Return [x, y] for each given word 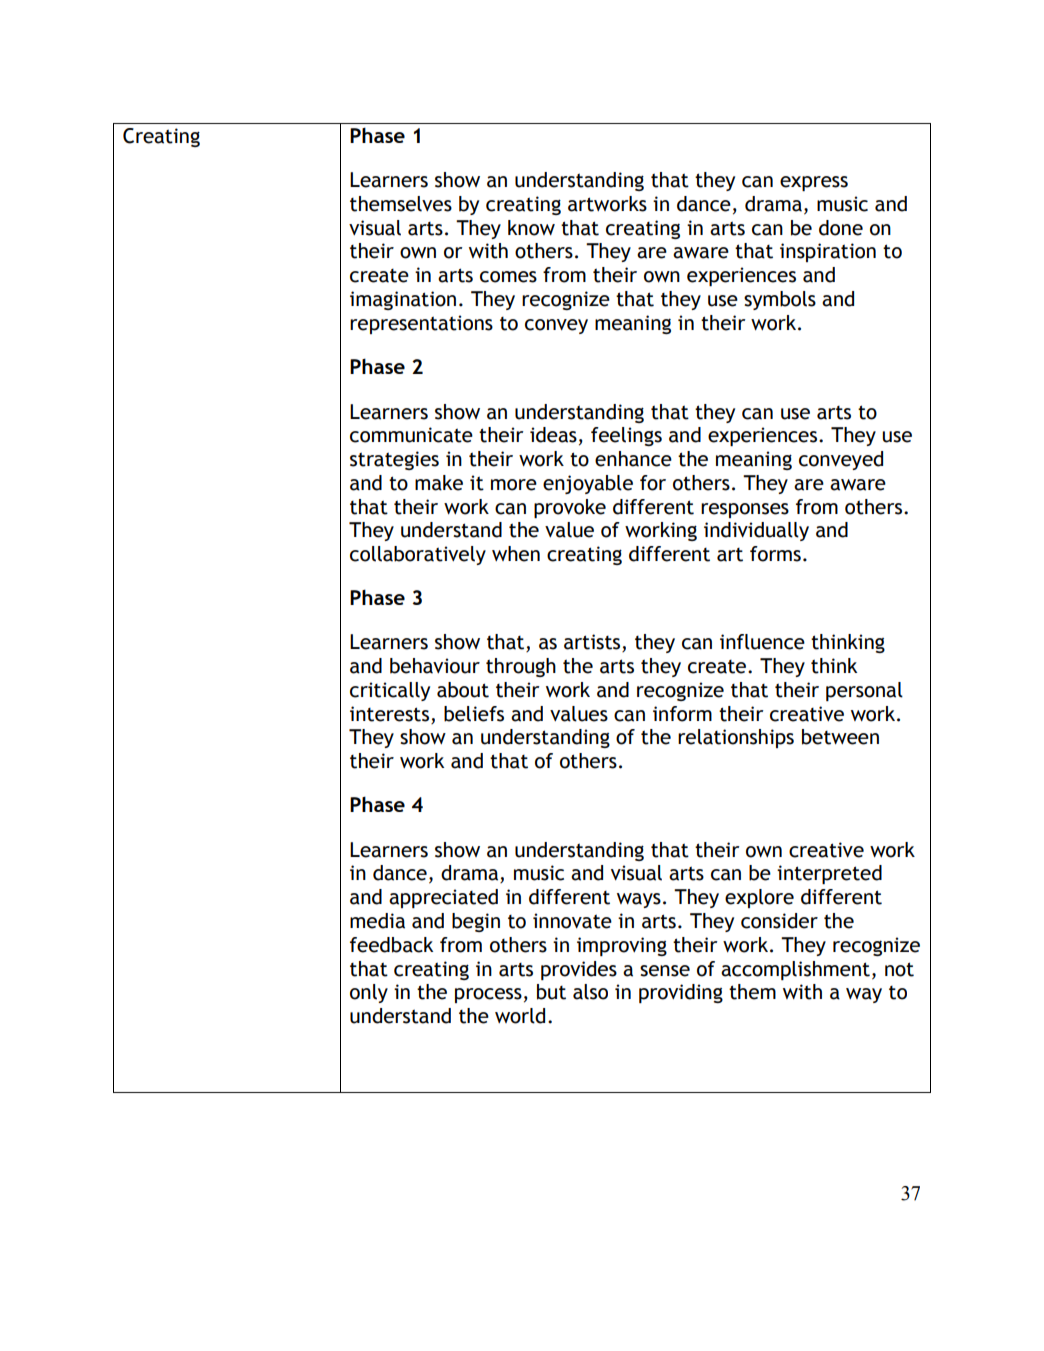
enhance [633, 459]
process [488, 995]
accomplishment [795, 970]
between [840, 737]
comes [508, 277]
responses [745, 510]
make [439, 483]
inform [682, 714]
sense [665, 971]
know [531, 228]
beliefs [474, 714]
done [841, 228]
